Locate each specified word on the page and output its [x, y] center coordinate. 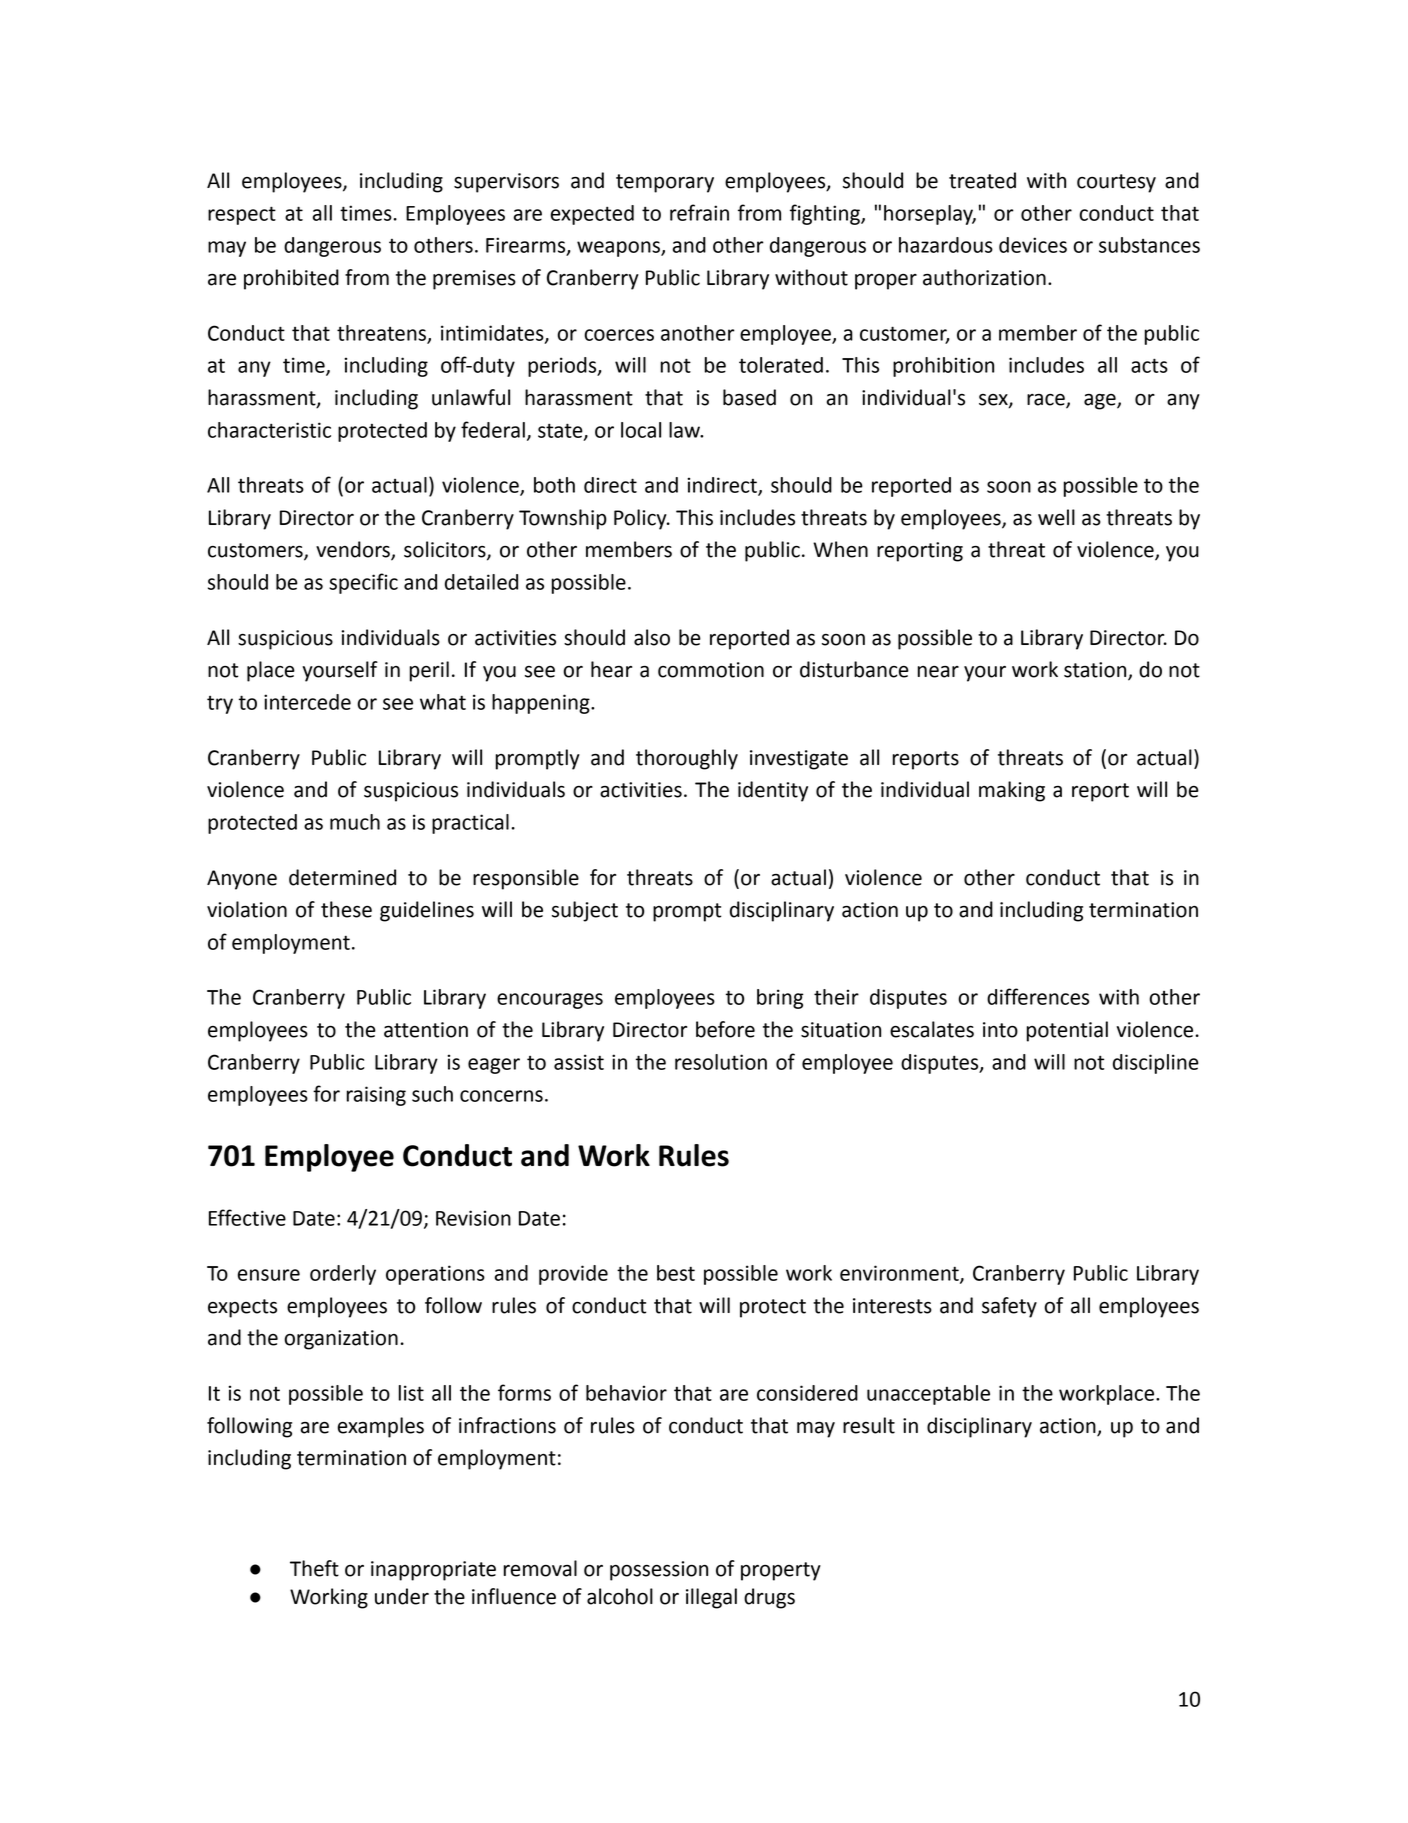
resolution [721, 1062]
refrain [699, 212]
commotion [711, 670]
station [1096, 671]
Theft [314, 1568]
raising [376, 1096]
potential [1067, 1031]
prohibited [291, 279]
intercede [307, 702]
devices [1033, 245]
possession [659, 1571]
